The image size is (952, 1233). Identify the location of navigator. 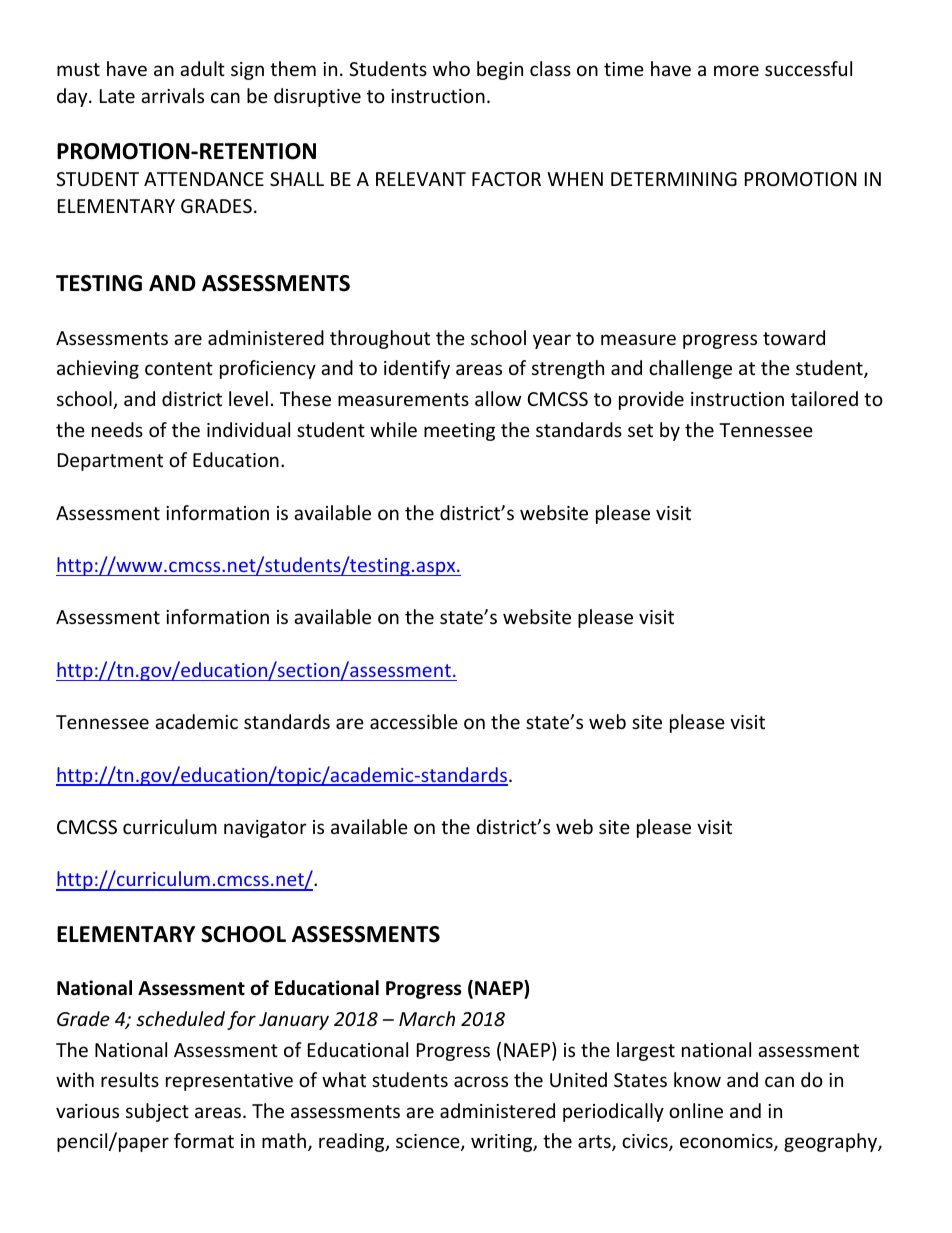
(265, 829).
